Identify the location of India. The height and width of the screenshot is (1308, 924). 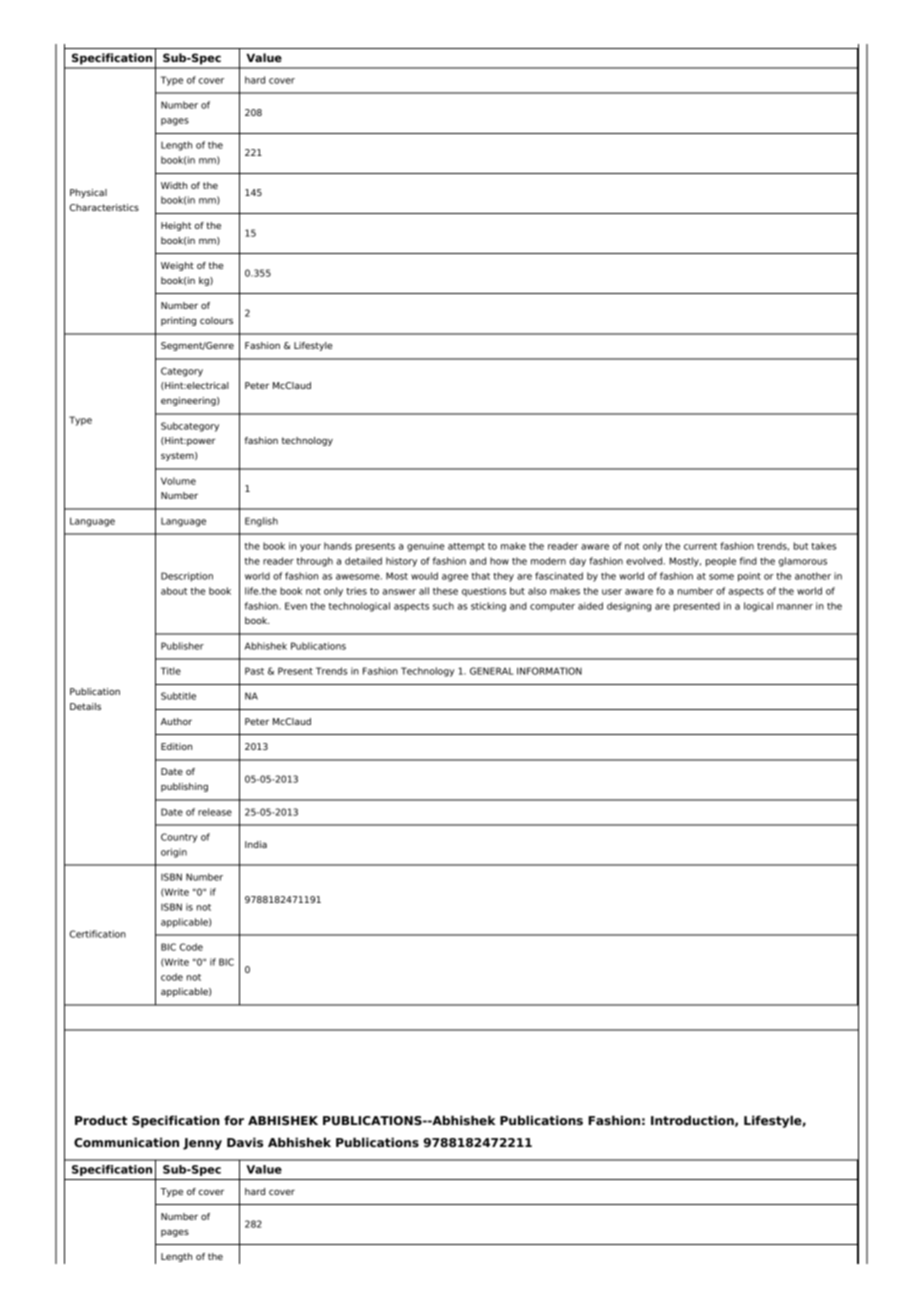
(256, 844).
